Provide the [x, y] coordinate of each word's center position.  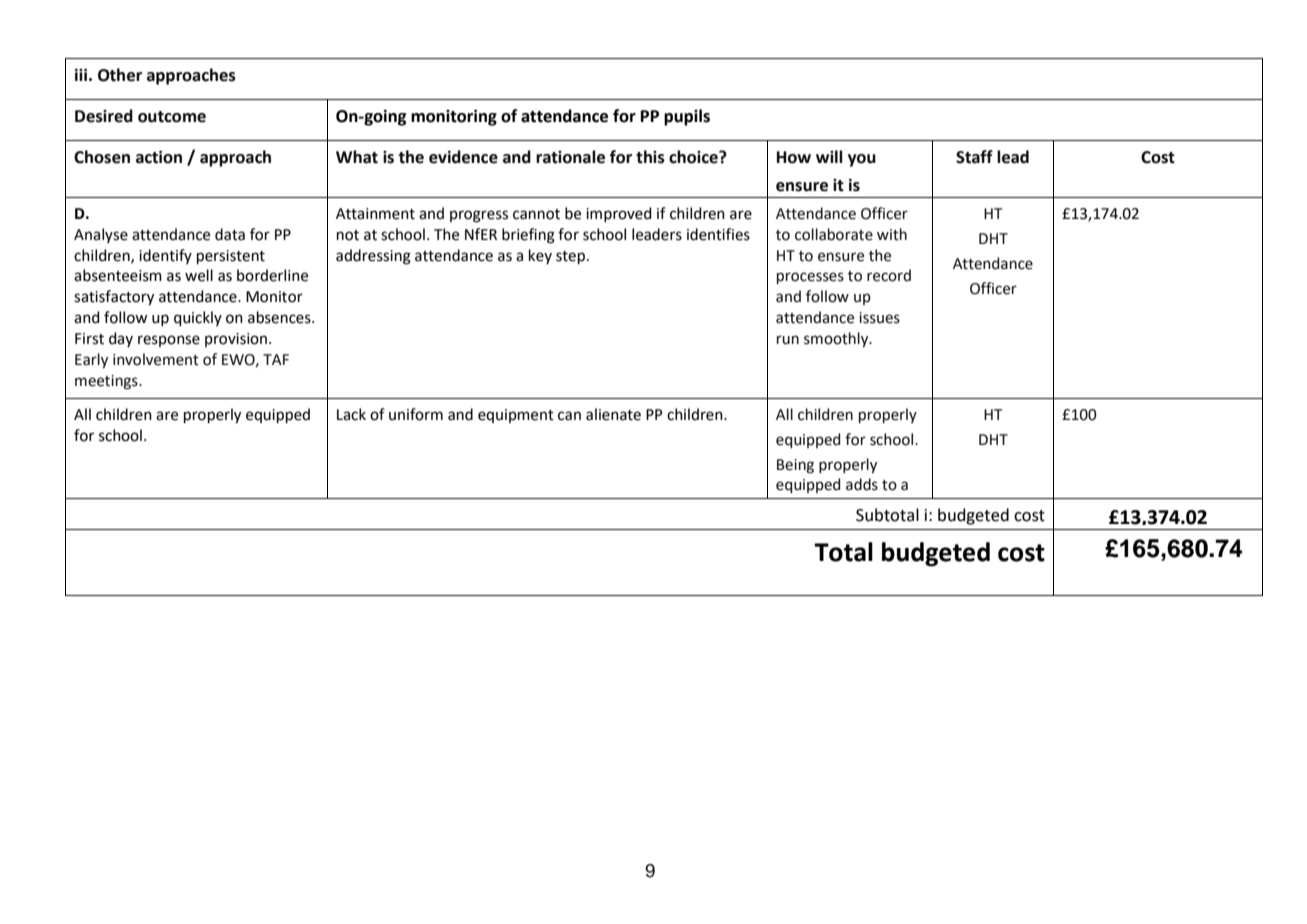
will [829, 156]
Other [120, 75]
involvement [156, 359]
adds [862, 484]
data [230, 234]
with [892, 234]
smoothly [837, 339]
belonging [810, 529]
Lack [351, 414]
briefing [528, 236]
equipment [516, 416]
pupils [687, 117]
